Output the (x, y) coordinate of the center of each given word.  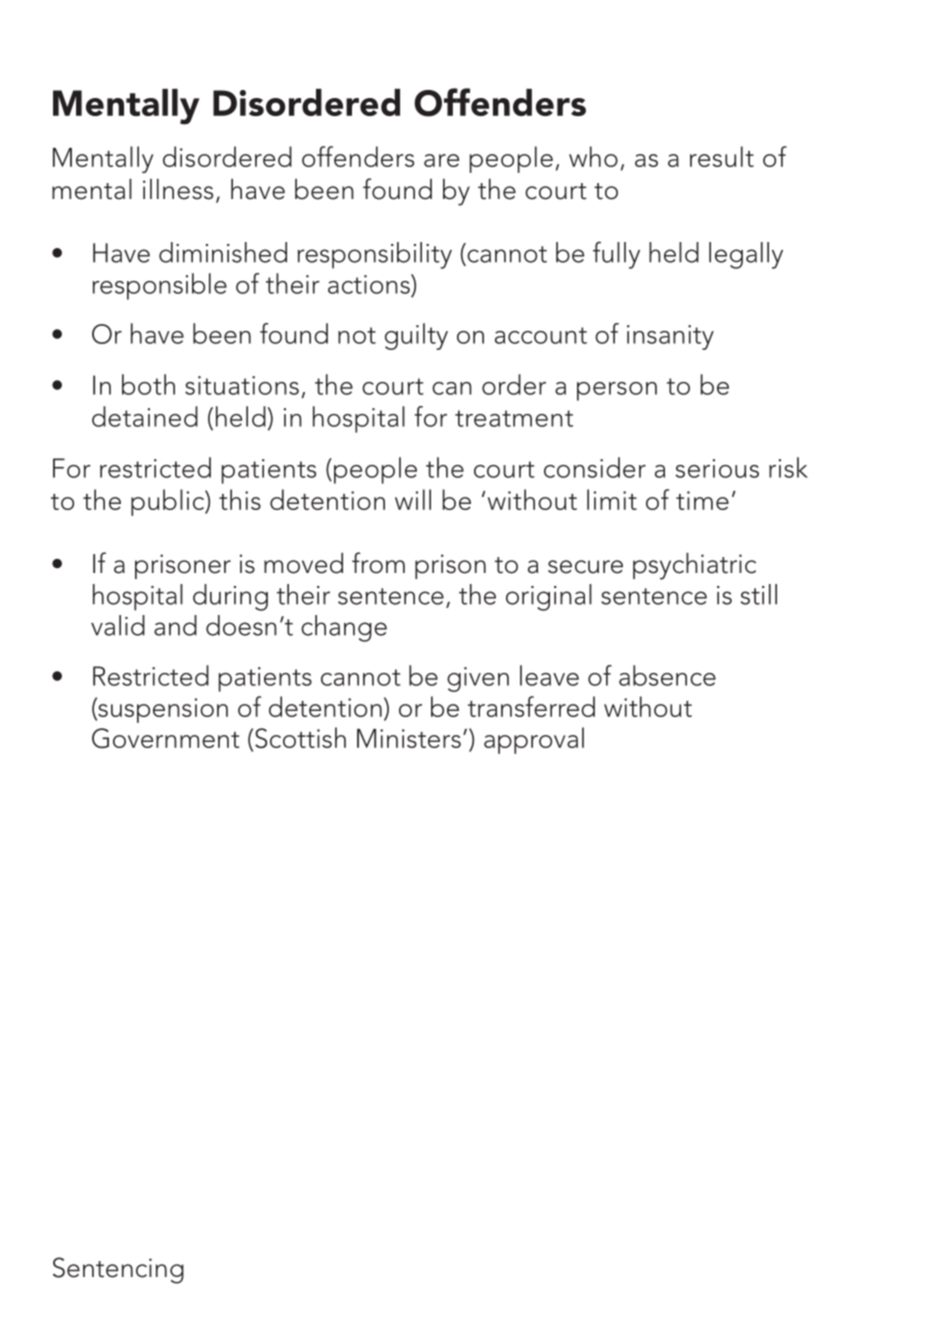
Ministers (409, 738)
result (722, 156)
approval (534, 740)
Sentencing (118, 1270)
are (441, 160)
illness (178, 189)
